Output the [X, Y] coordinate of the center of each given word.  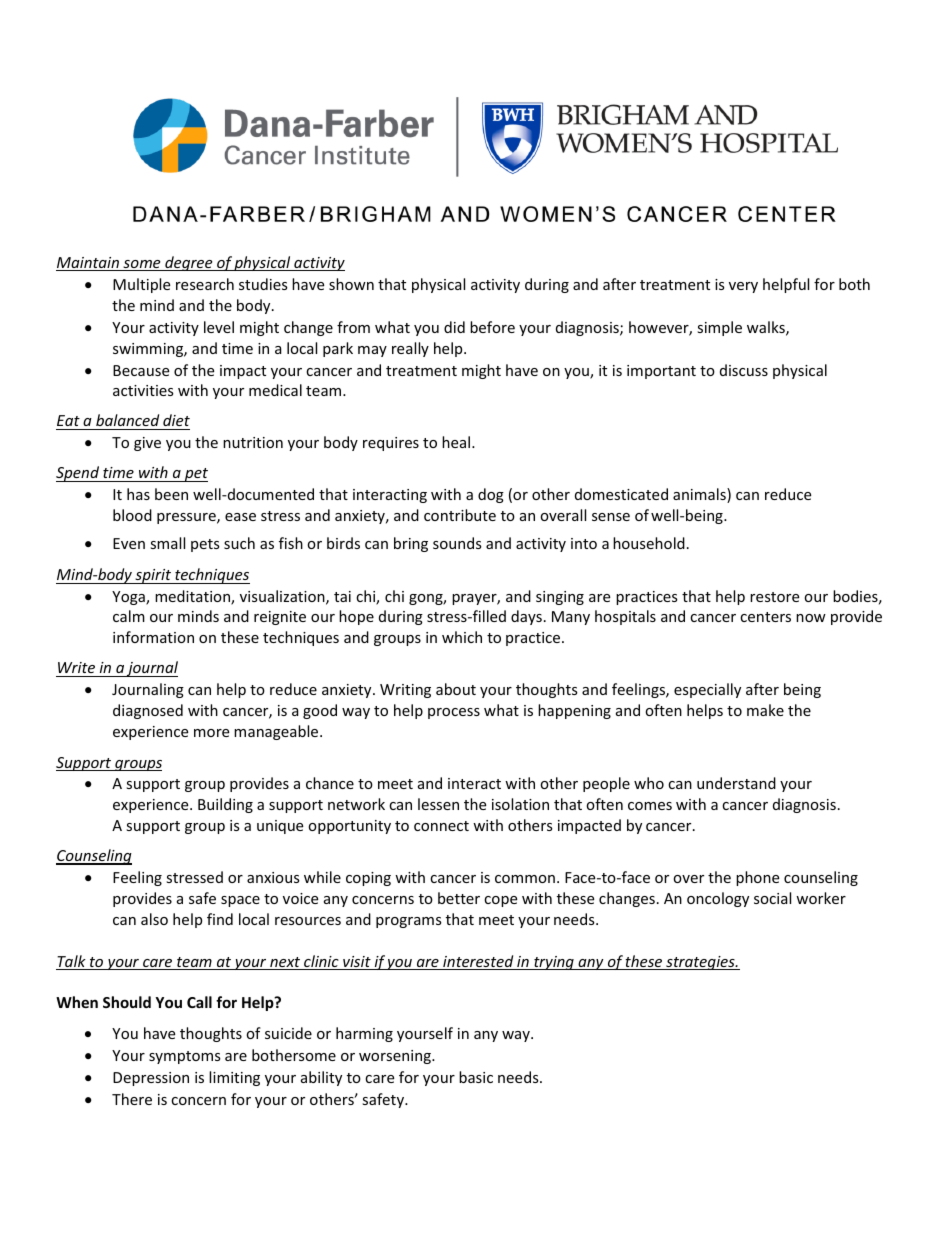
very [743, 287]
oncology [718, 899]
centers [765, 617]
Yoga [129, 598]
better [459, 898]
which [462, 637]
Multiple [141, 285]
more [211, 733]
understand [736, 783]
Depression [151, 1079]
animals [700, 495]
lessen [438, 804]
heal [457, 442]
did [454, 327]
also [154, 919]
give [147, 444]
